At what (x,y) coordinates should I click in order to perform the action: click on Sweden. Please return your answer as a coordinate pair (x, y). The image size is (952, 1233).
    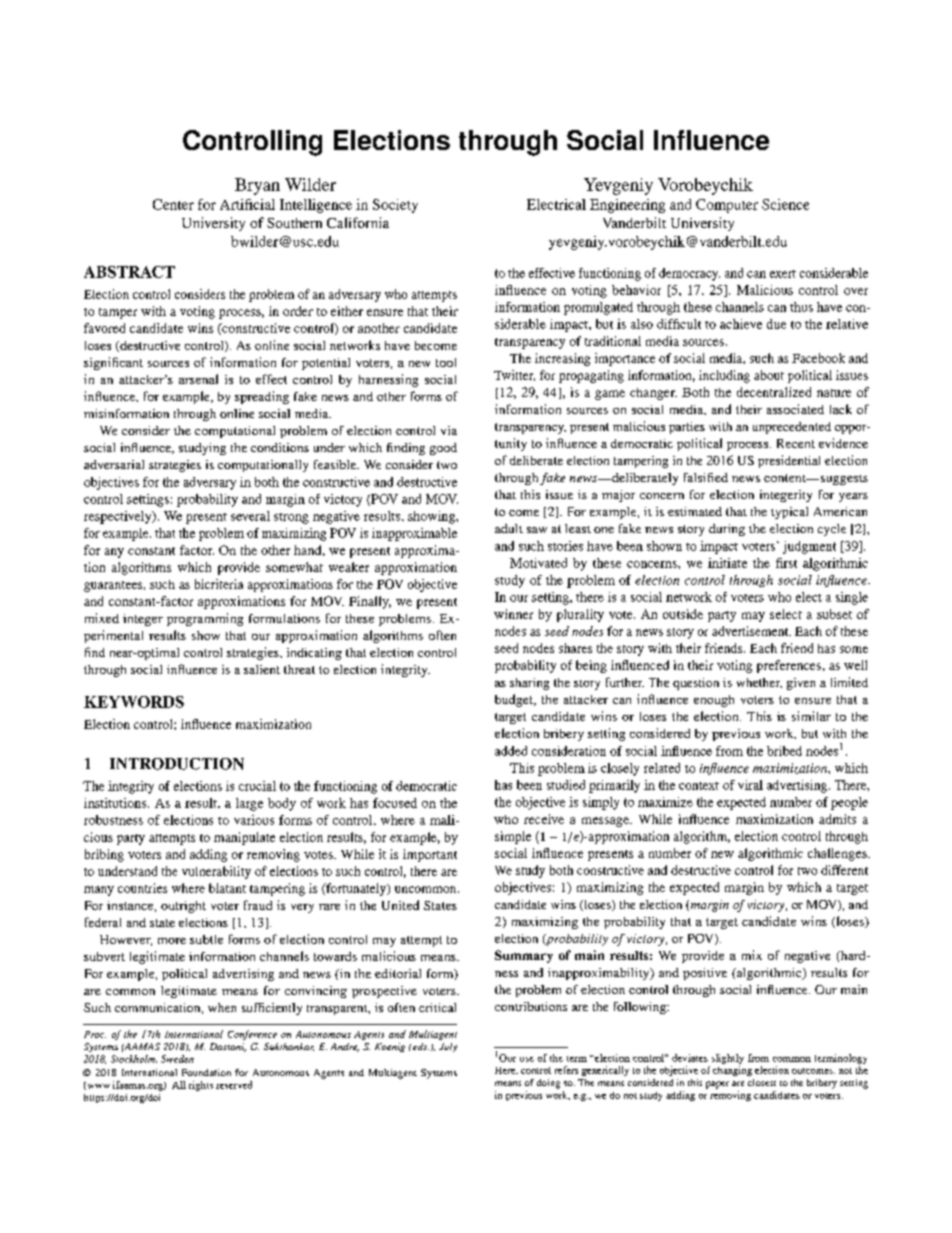
    Looking at the image, I should click on (177, 1059).
